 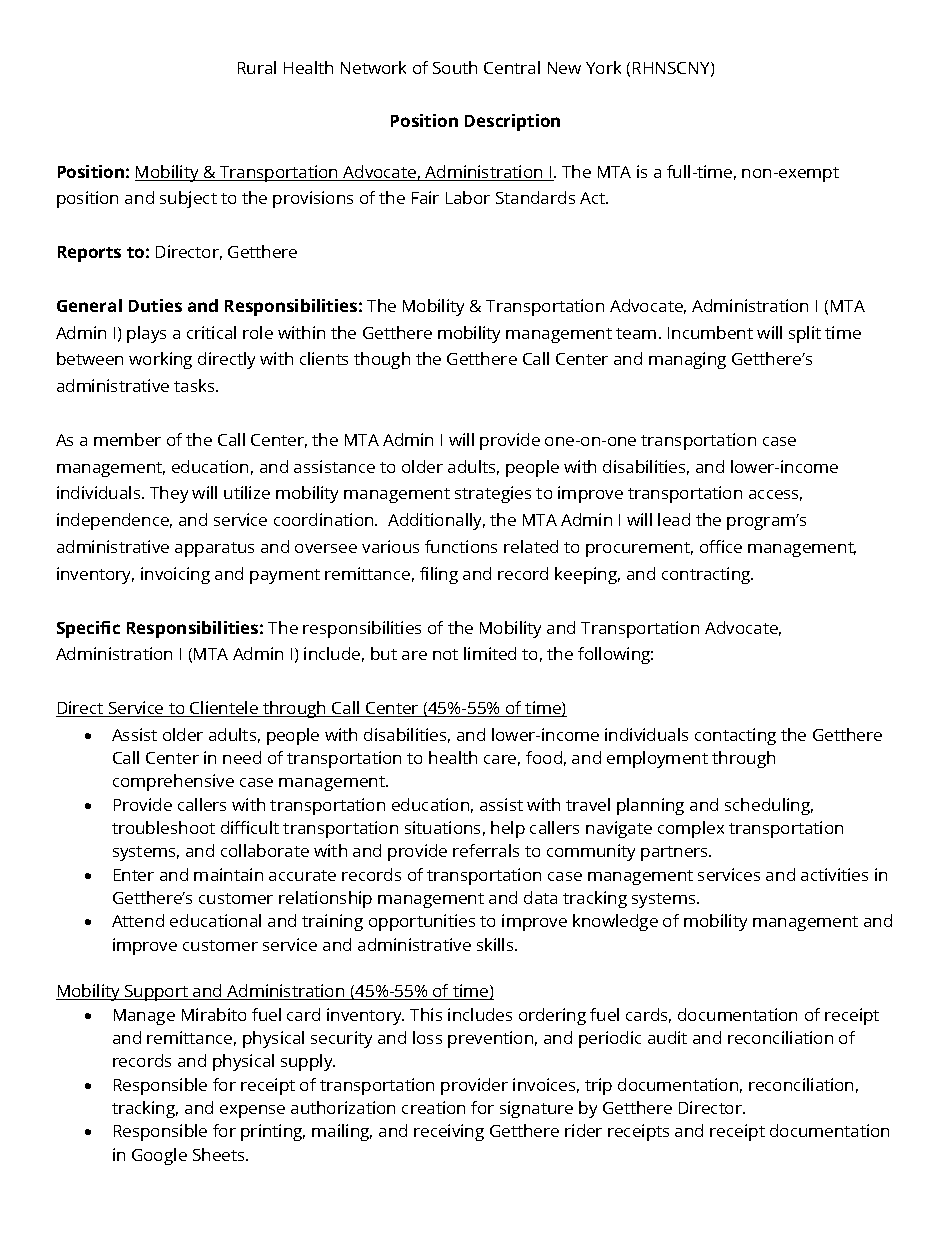 I want to click on scheduling, so click(x=769, y=806).
